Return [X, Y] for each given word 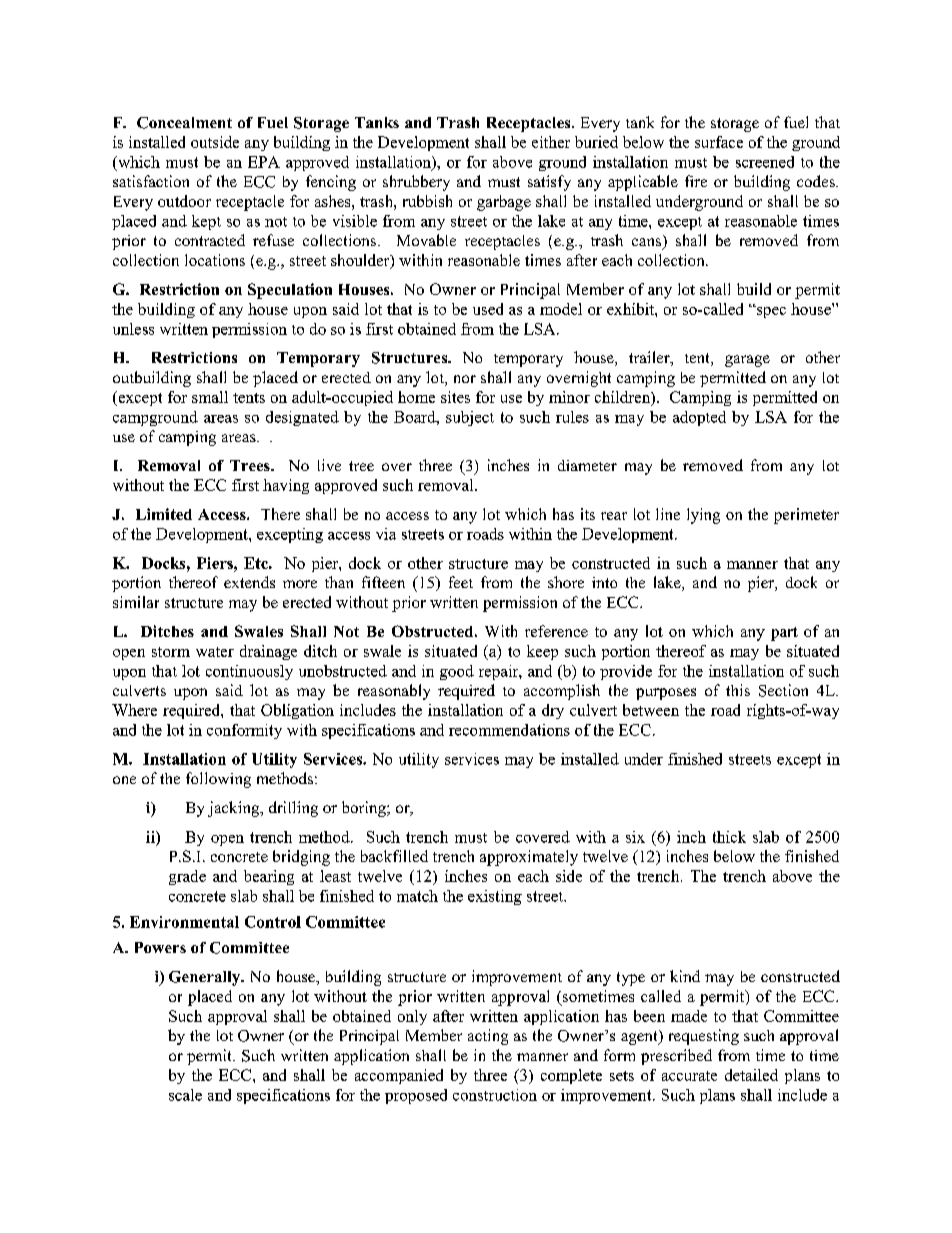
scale [185, 1095]
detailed [751, 1075]
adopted [699, 418]
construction [495, 1095]
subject [470, 418]
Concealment [184, 123]
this [738, 690]
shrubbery [416, 183]
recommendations [509, 730]
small [210, 397]
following [218, 780]
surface [719, 142]
